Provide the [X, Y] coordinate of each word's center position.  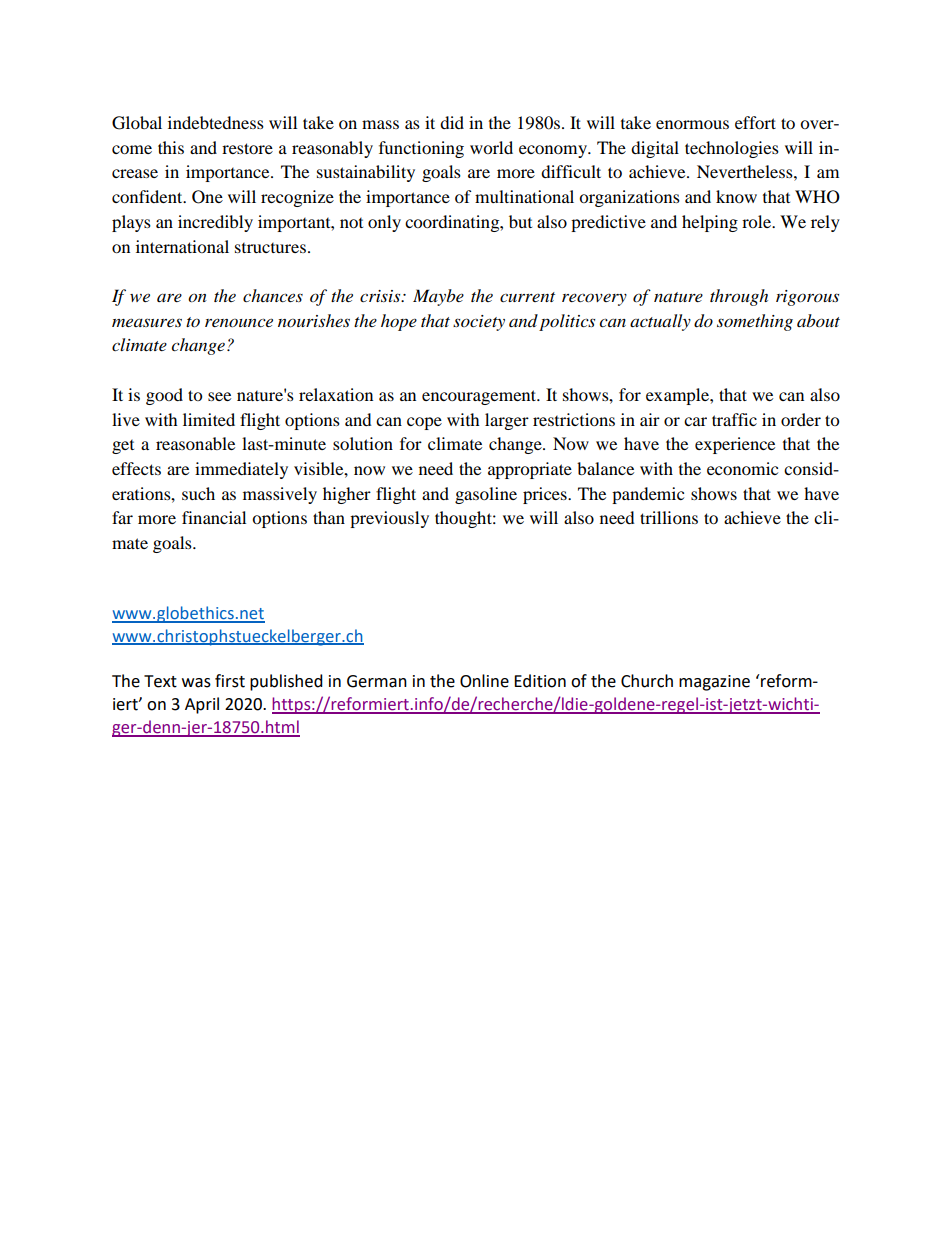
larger [507, 421]
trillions [669, 517]
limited [209, 419]
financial [214, 517]
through [739, 297]
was [196, 683]
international [182, 246]
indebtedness [216, 122]
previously [389, 519]
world [491, 147]
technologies [732, 149]
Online [484, 681]
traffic [734, 419]
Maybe [438, 297]
